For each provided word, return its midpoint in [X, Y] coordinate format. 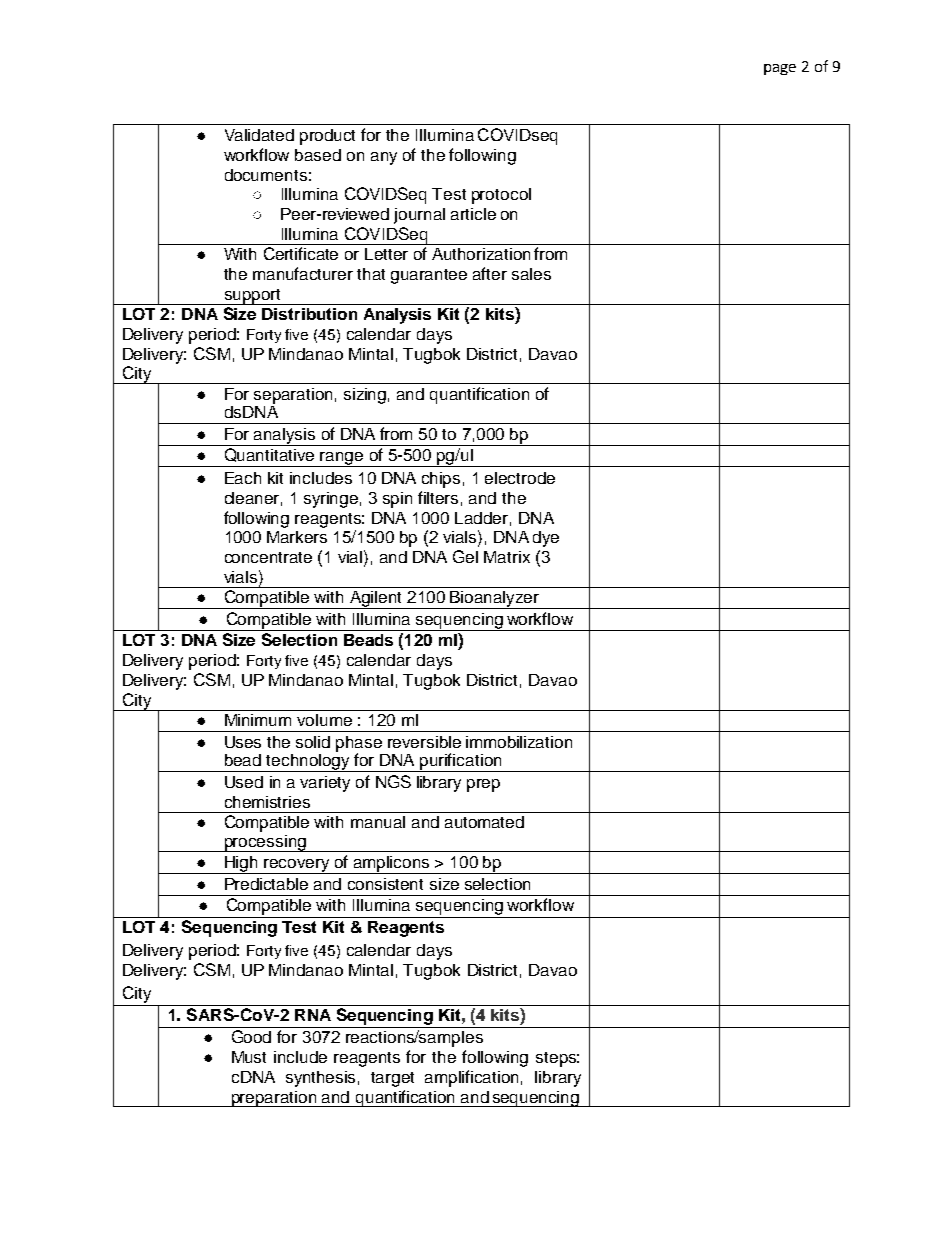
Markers [297, 537]
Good [251, 1036]
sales [531, 274]
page [780, 69]
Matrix [507, 557]
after [490, 273]
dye [546, 539]
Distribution [309, 314]
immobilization [519, 742]
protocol [501, 196]
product [327, 137]
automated [484, 822]
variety [325, 784]
